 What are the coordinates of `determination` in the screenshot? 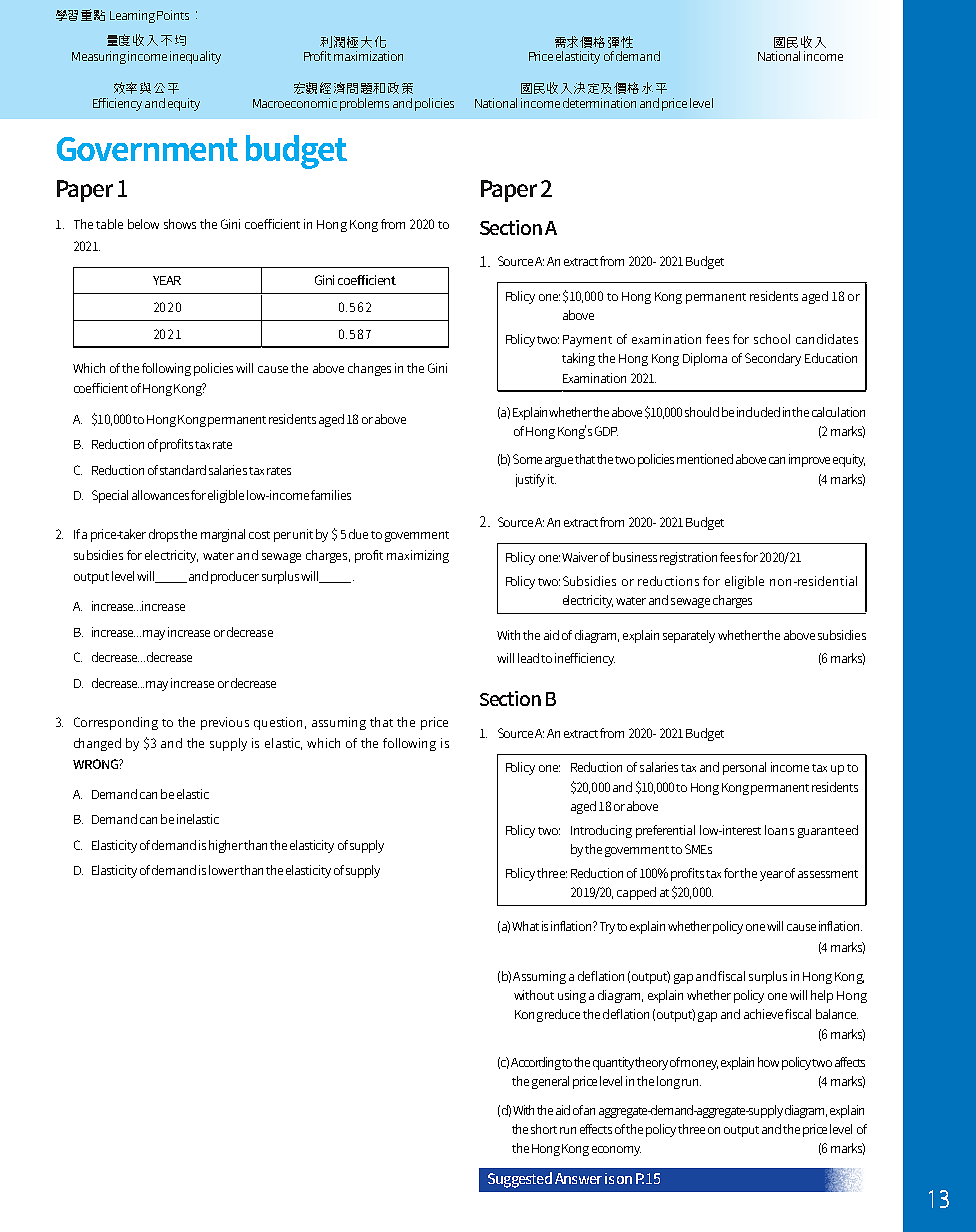 It's located at (599, 103).
